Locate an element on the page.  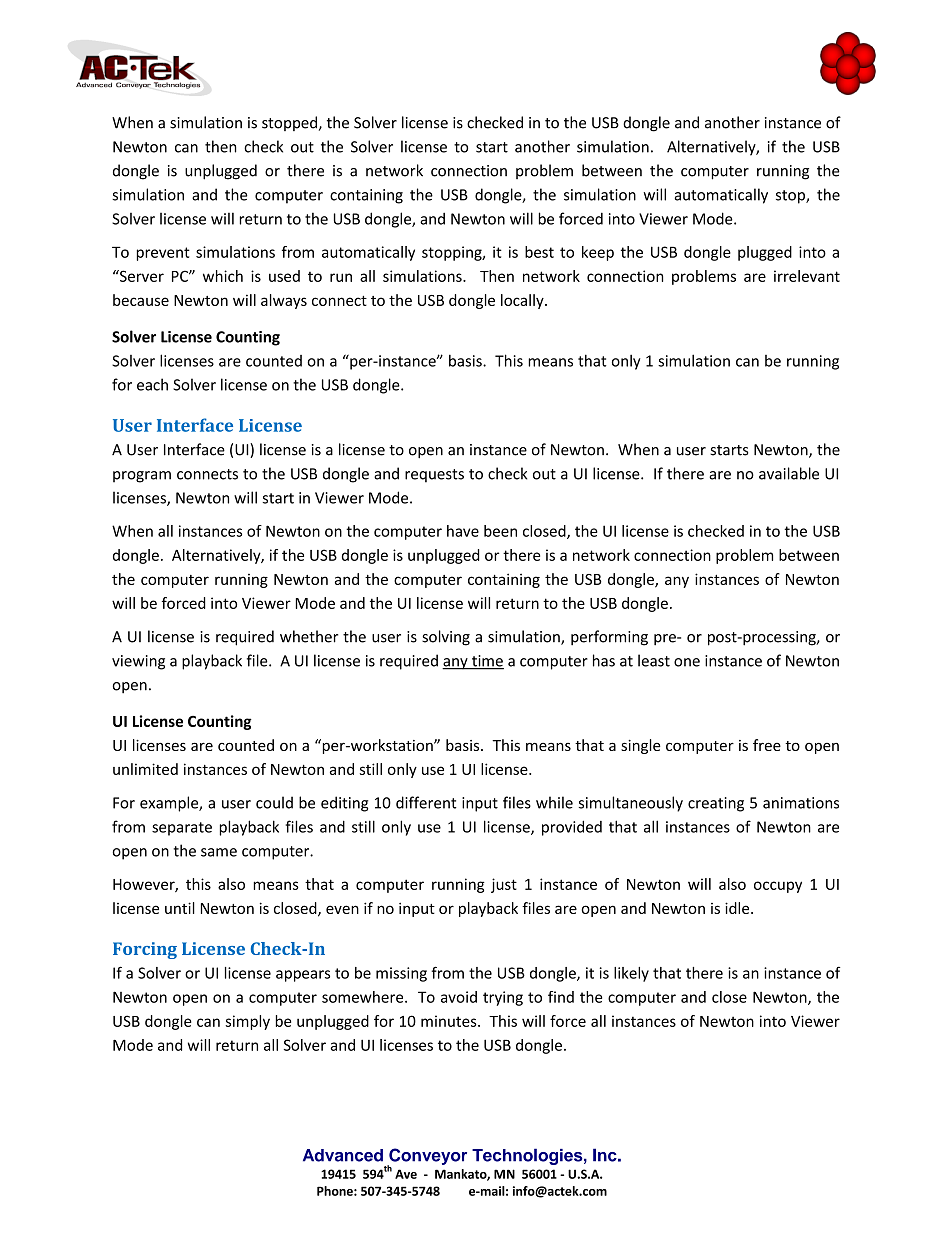
which is located at coordinates (223, 276).
